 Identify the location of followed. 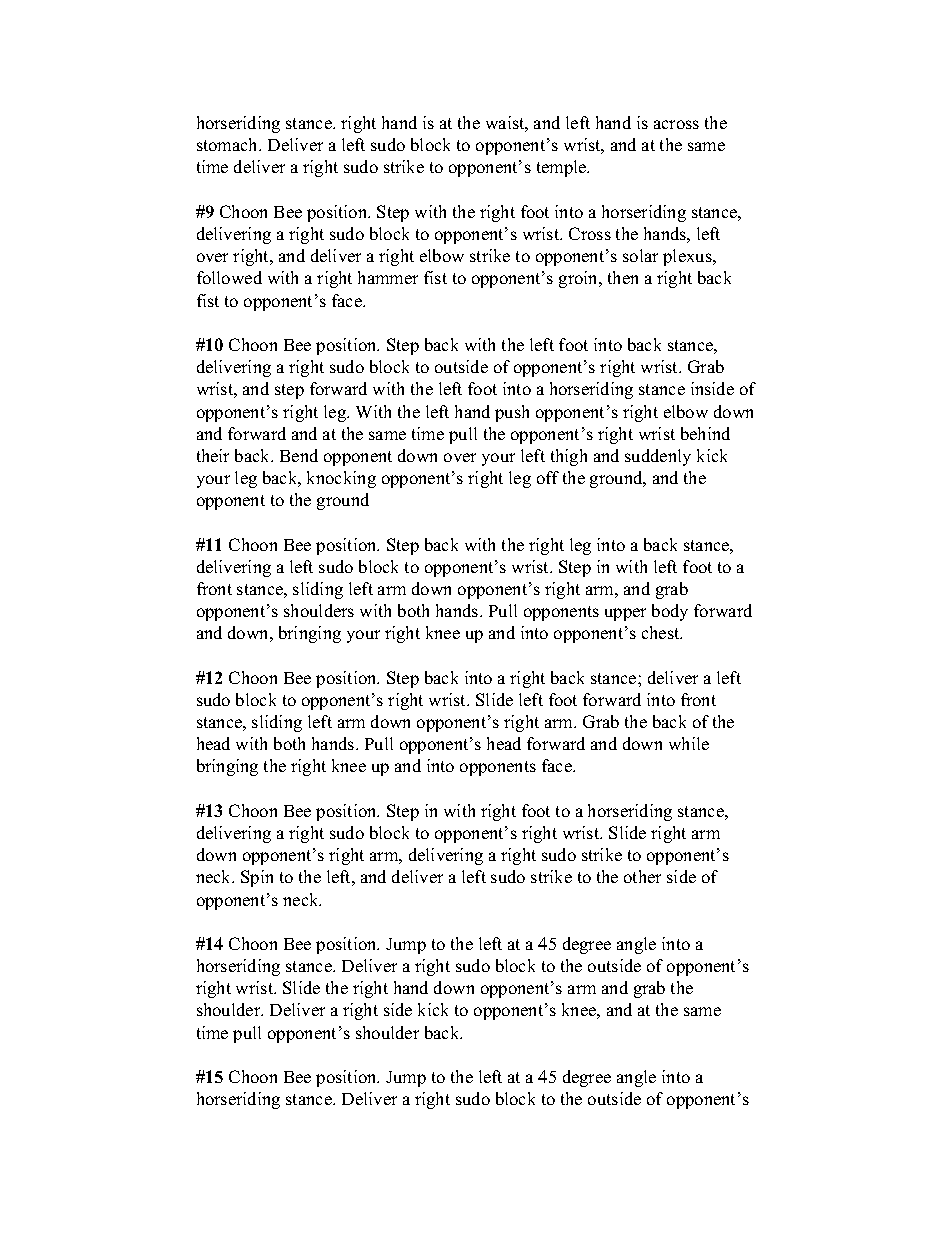
(229, 277).
